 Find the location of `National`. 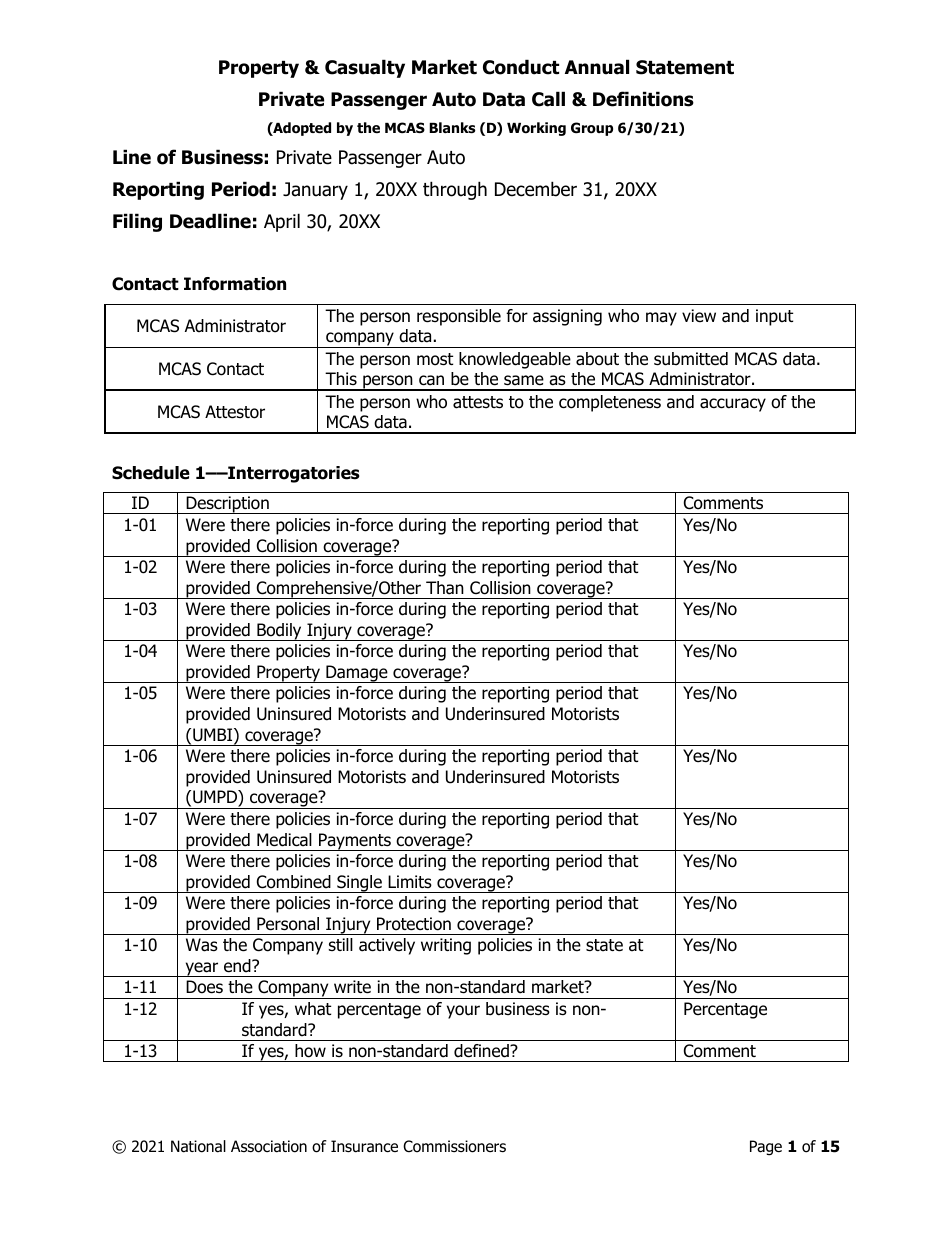

National is located at coordinates (198, 1146).
